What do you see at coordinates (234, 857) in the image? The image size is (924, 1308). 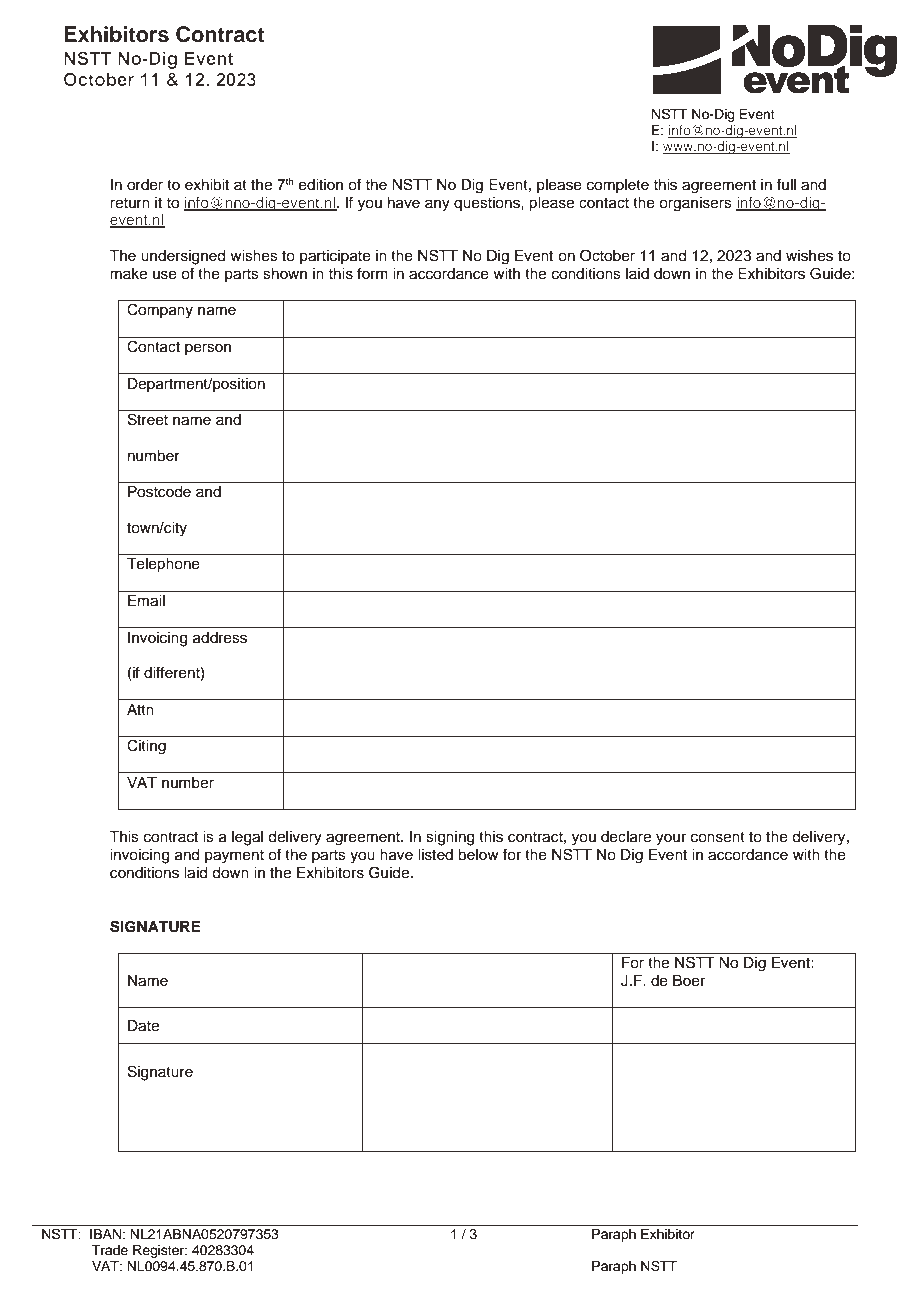 I see `payment` at bounding box center [234, 857].
